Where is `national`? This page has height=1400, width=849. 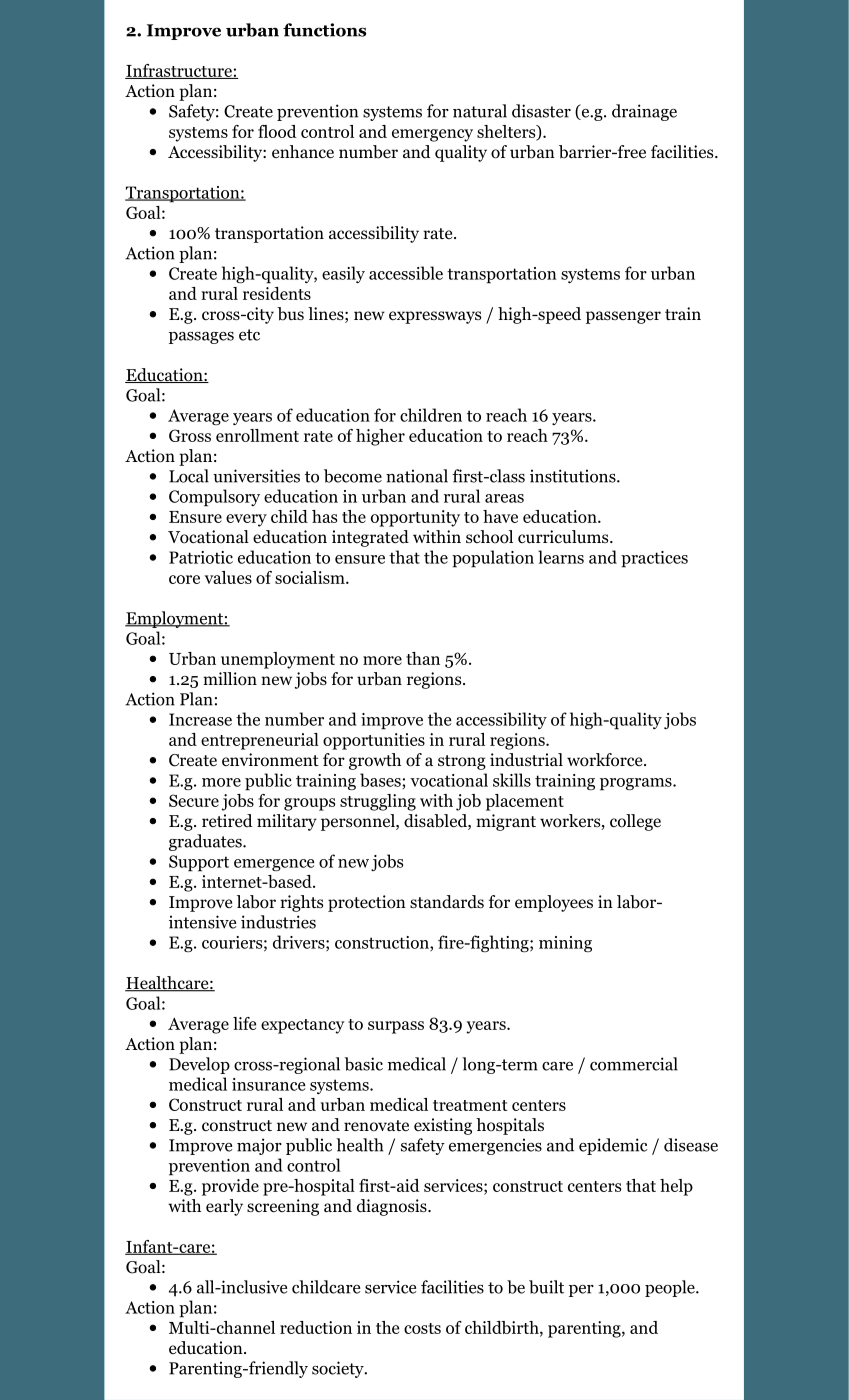 national is located at coordinates (417, 476).
